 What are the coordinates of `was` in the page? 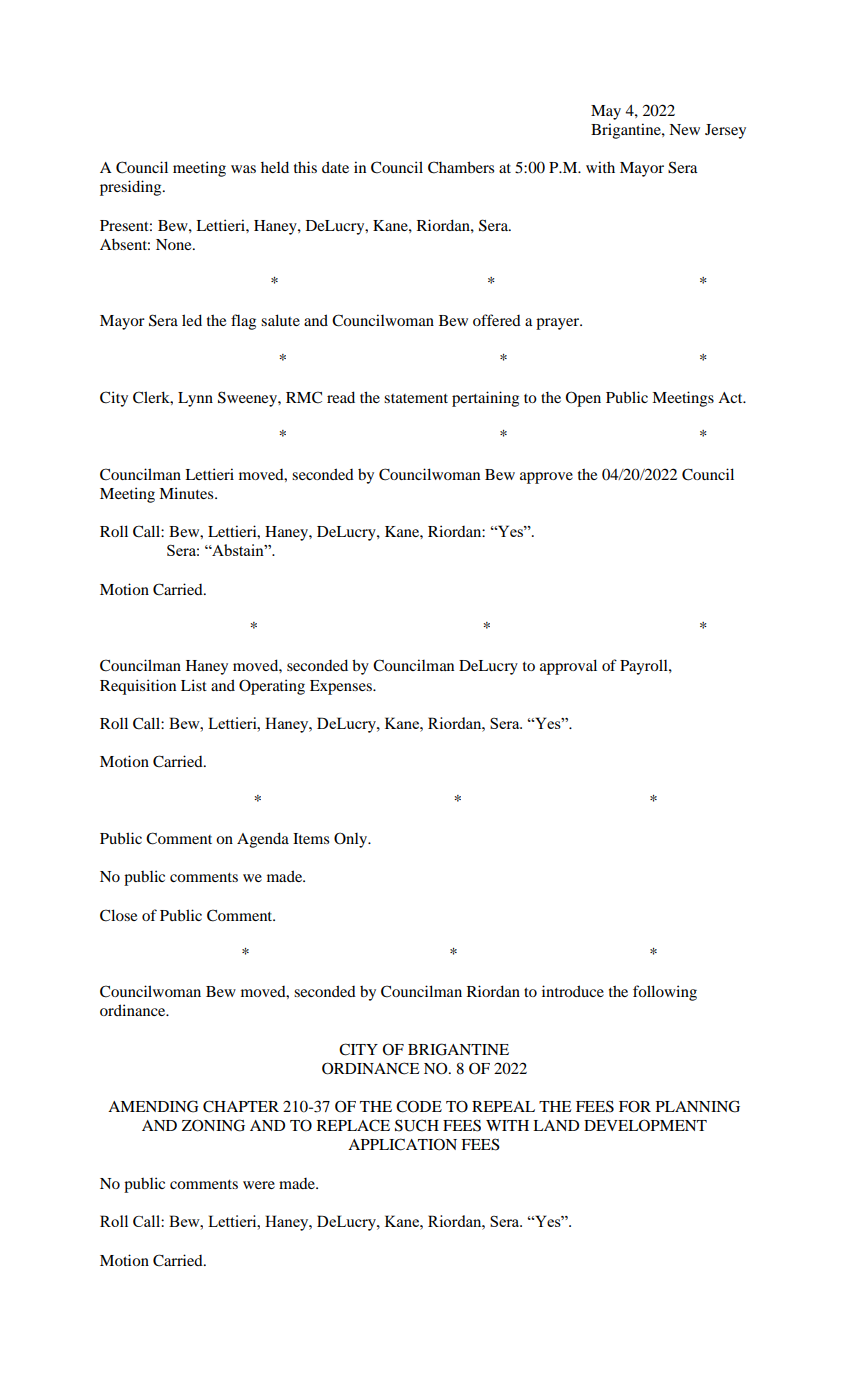 It's located at (243, 169).
